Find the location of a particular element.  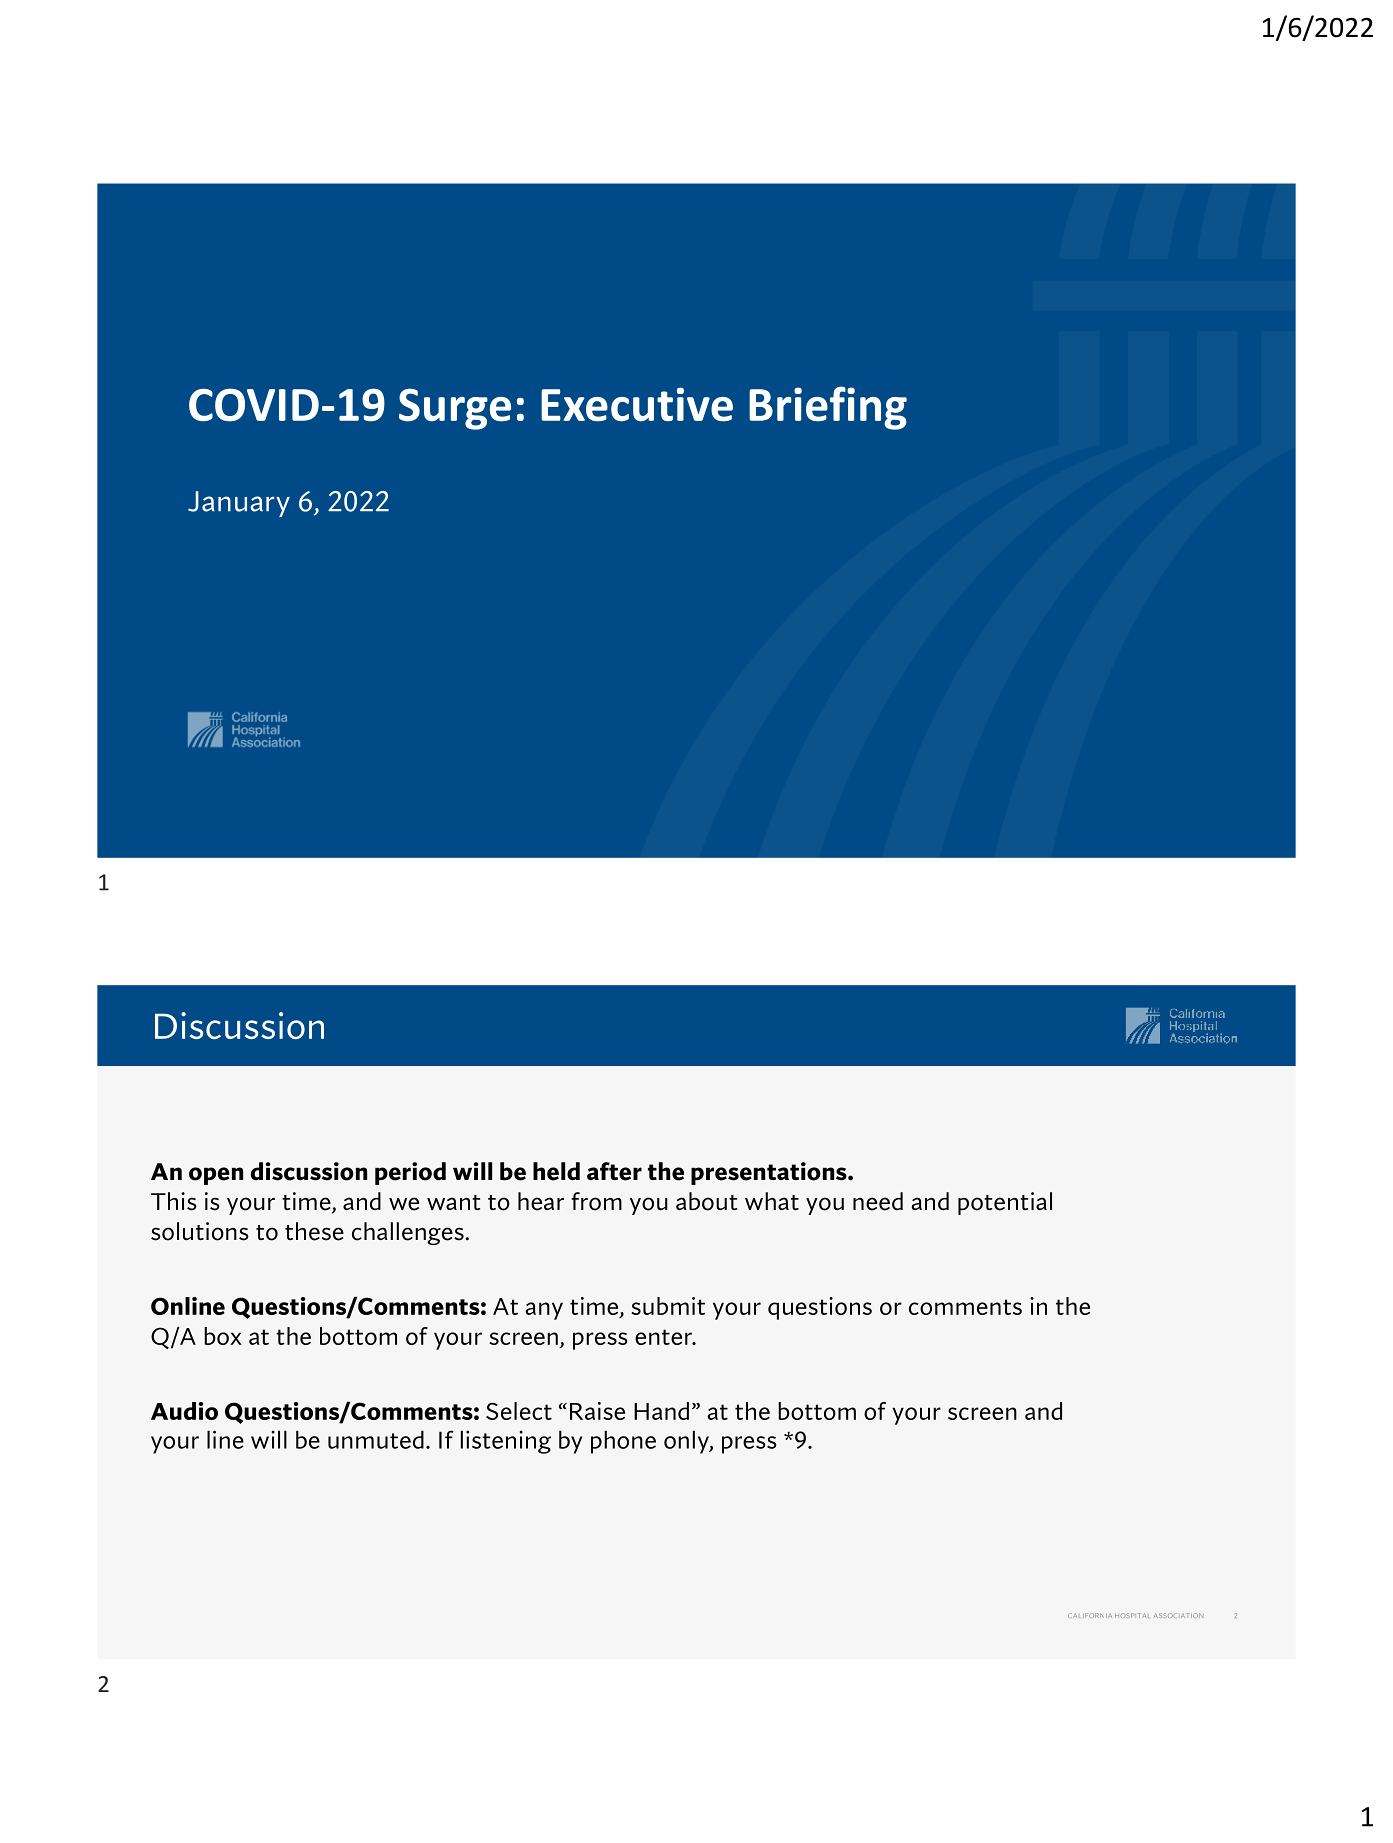

Briefing is located at coordinates (828, 408).
